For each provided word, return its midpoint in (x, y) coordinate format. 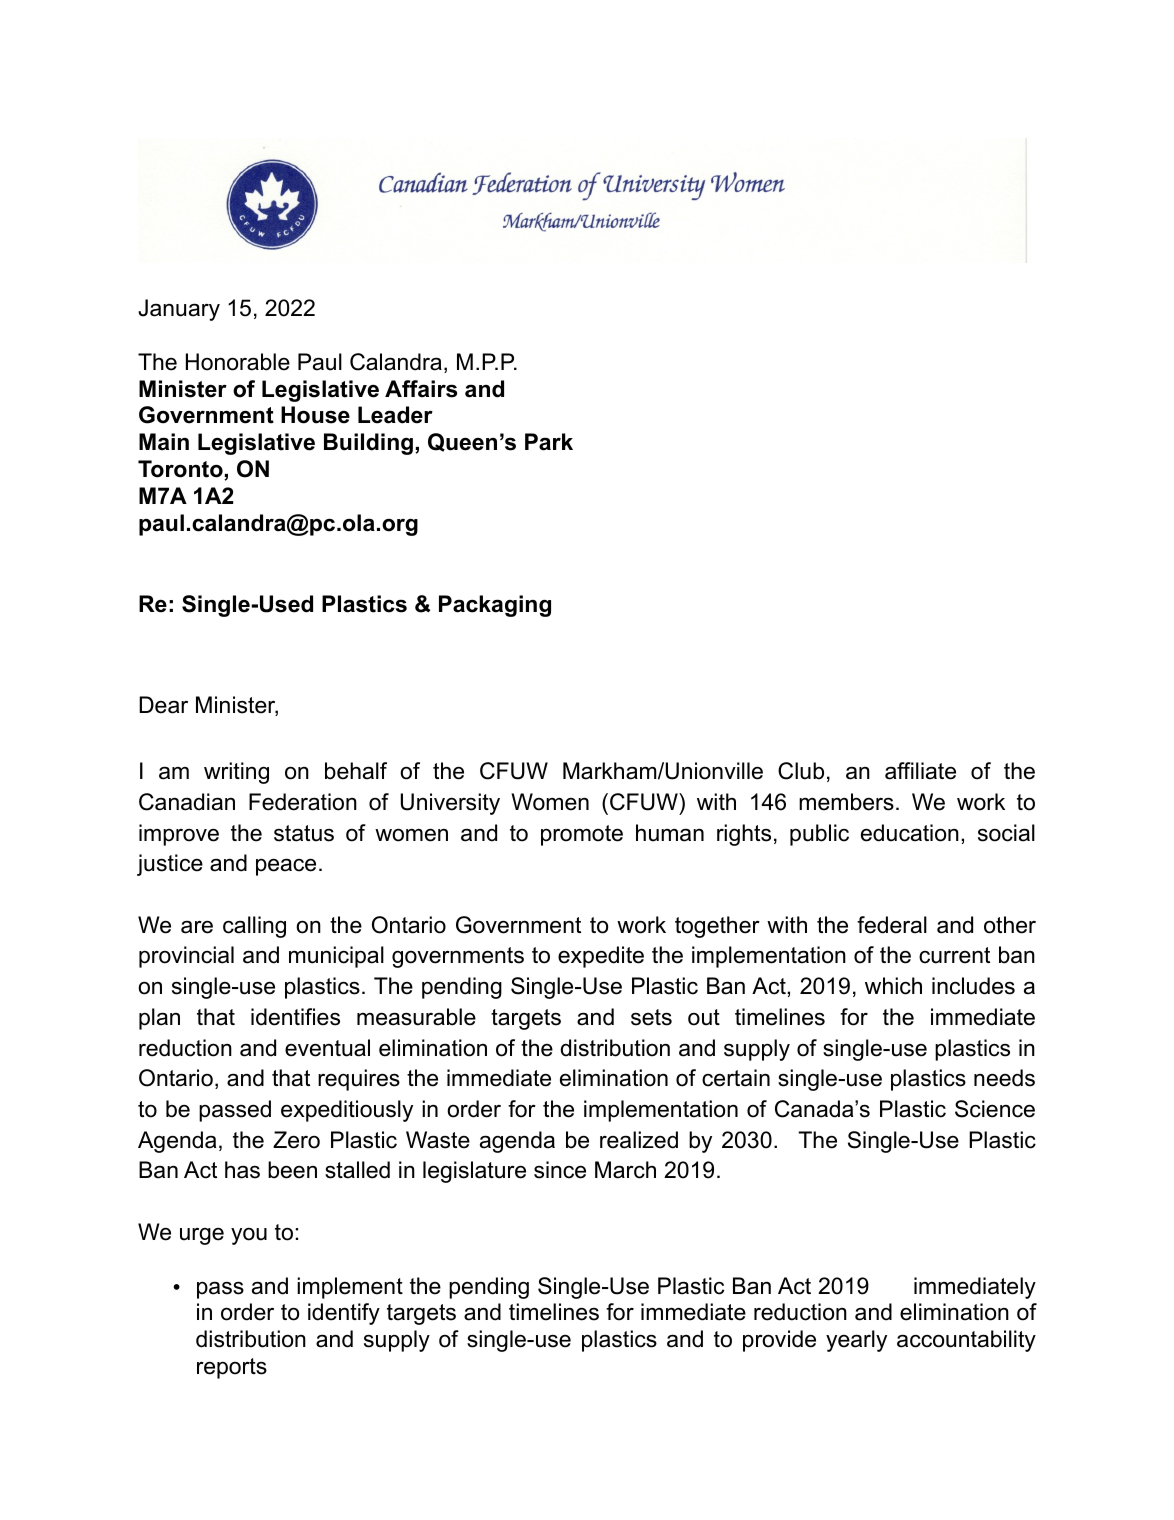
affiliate (920, 771)
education (910, 833)
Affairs (421, 389)
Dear (163, 705)
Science (995, 1109)
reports (232, 1368)
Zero (296, 1140)
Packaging (495, 606)
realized (639, 1140)
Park (549, 442)
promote (582, 835)
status (304, 833)
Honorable (238, 362)
